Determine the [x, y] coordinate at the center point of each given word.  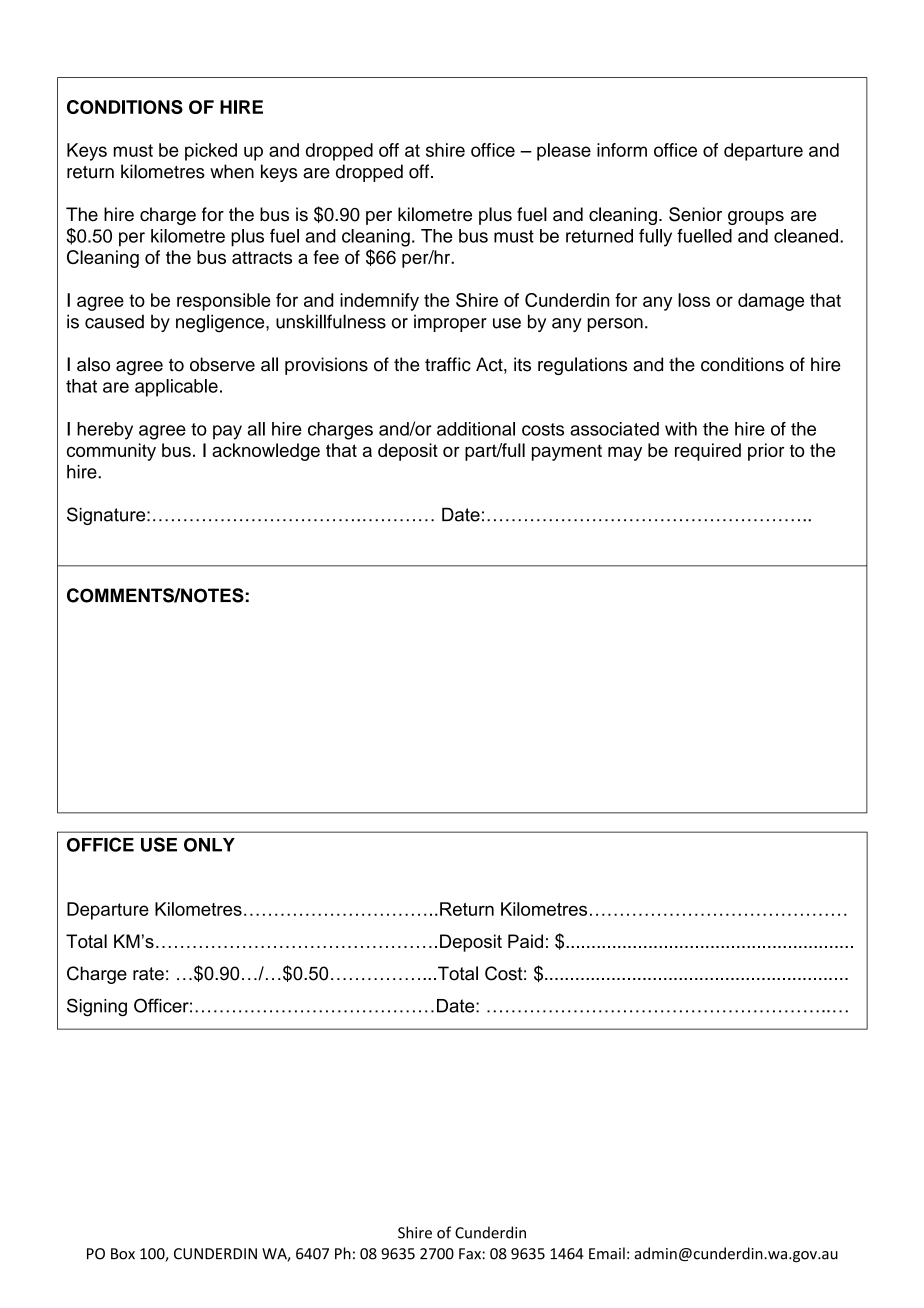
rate [148, 974]
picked [211, 152]
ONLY [209, 845]
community [111, 452]
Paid [525, 941]
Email [607, 1253]
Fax [471, 1254]
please [564, 152]
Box [123, 1254]
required [708, 452]
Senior [695, 214]
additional [476, 429]
